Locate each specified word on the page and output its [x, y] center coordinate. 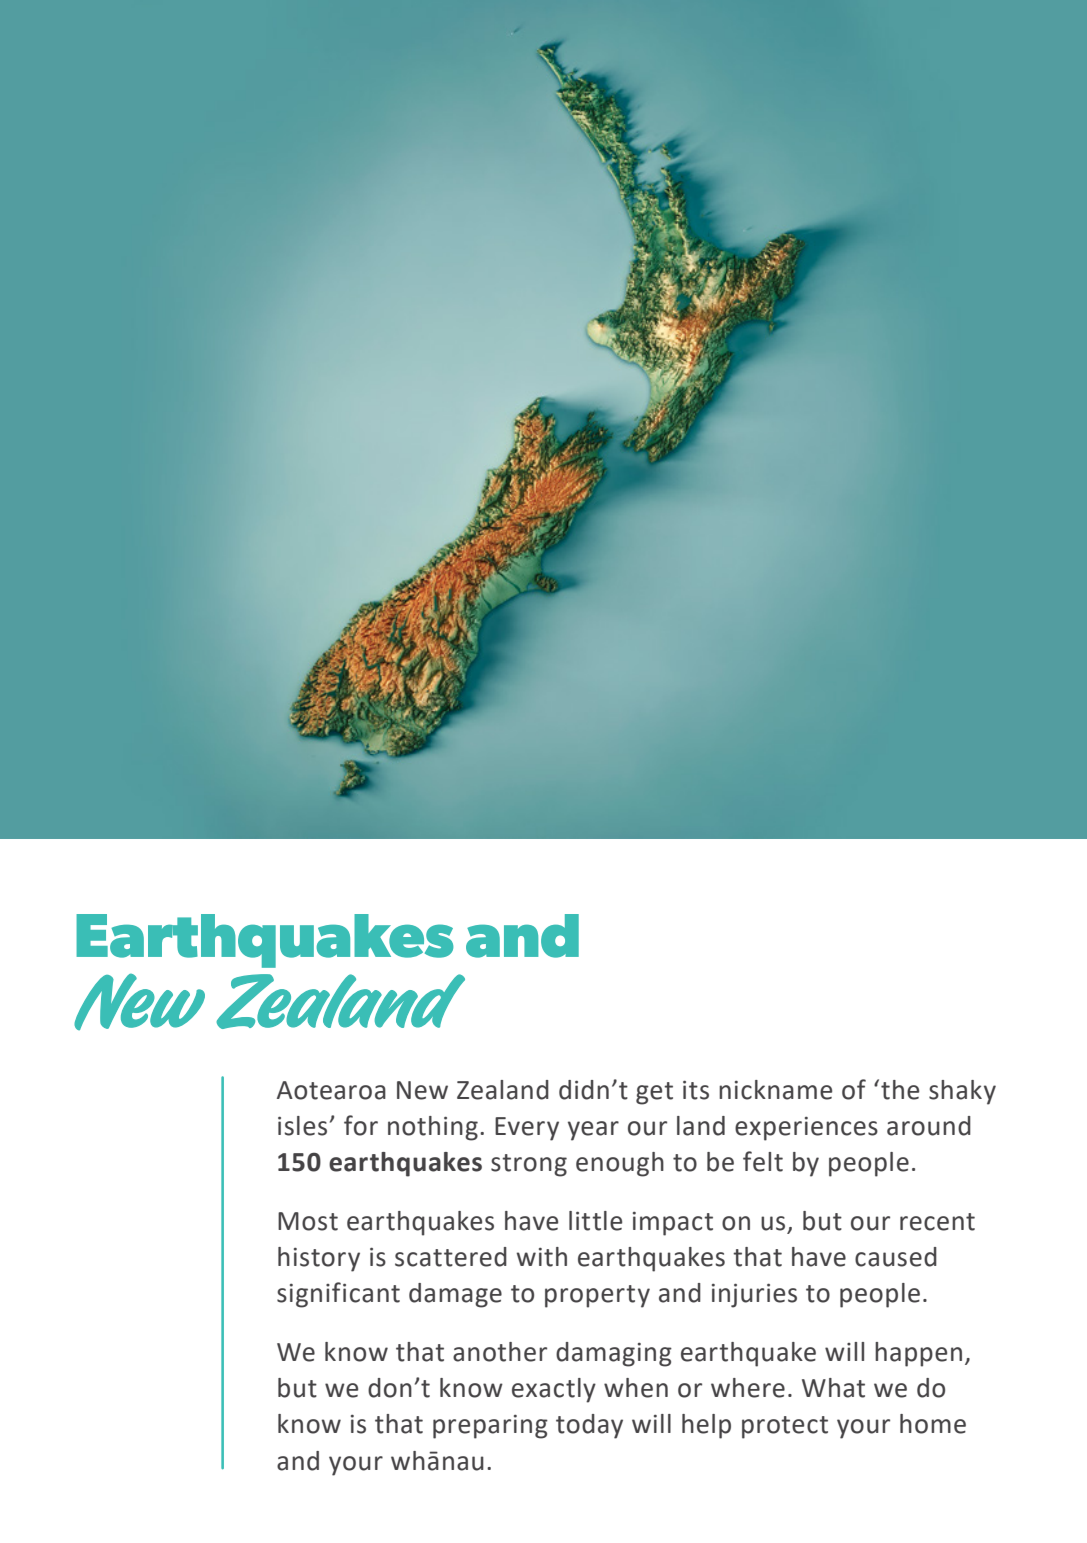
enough [620, 1164]
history [319, 1259]
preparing [490, 1427]
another [500, 1352]
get [654, 1093]
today [589, 1426]
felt [763, 1161]
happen [918, 1354]
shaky [962, 1092]
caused [896, 1257]
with [541, 1257]
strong [529, 1165]
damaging [614, 1354]
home [933, 1424]
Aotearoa [331, 1090]
